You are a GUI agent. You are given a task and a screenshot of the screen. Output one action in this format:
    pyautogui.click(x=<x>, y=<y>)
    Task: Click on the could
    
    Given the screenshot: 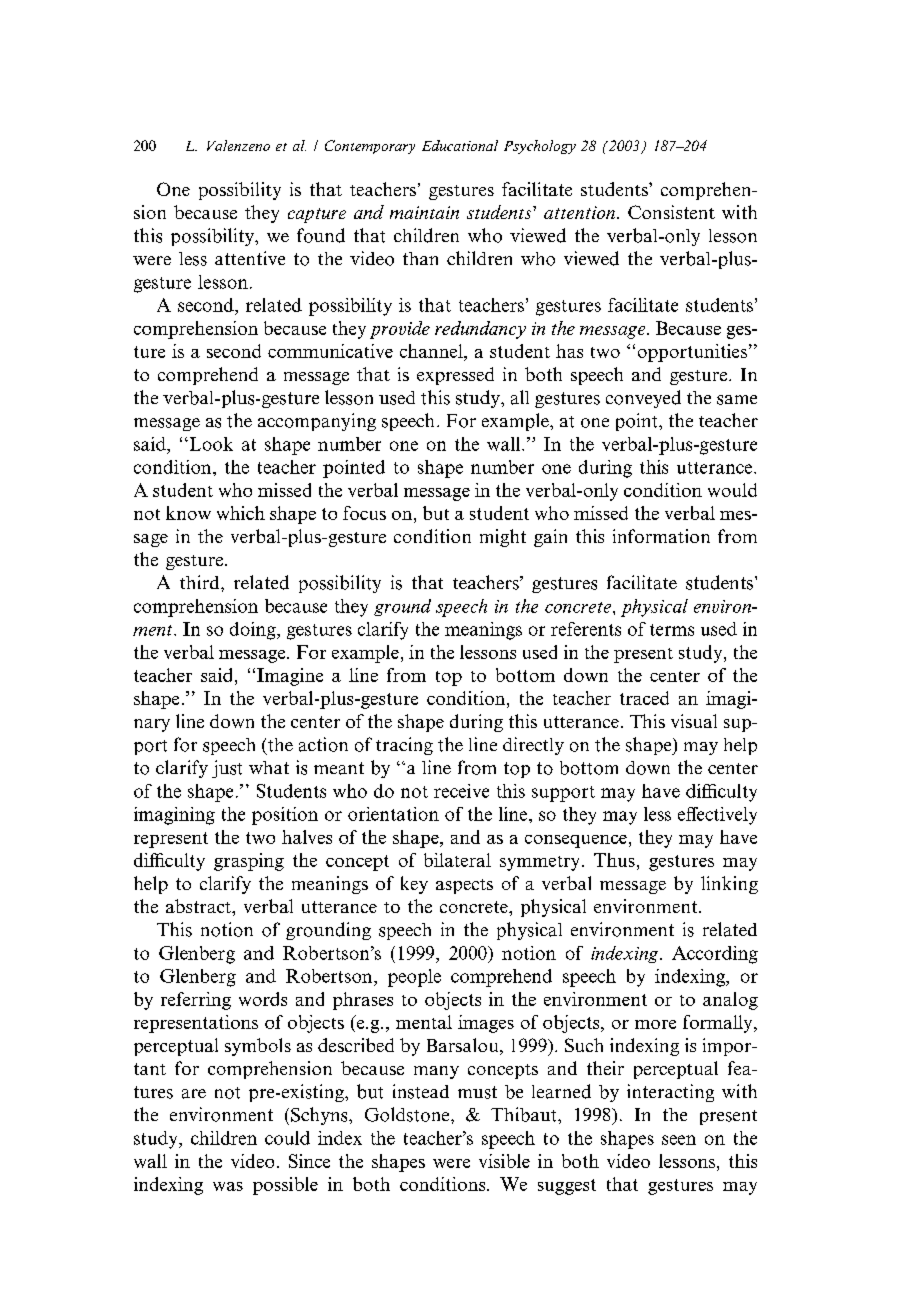 What is the action you would take?
    pyautogui.click(x=287, y=1138)
